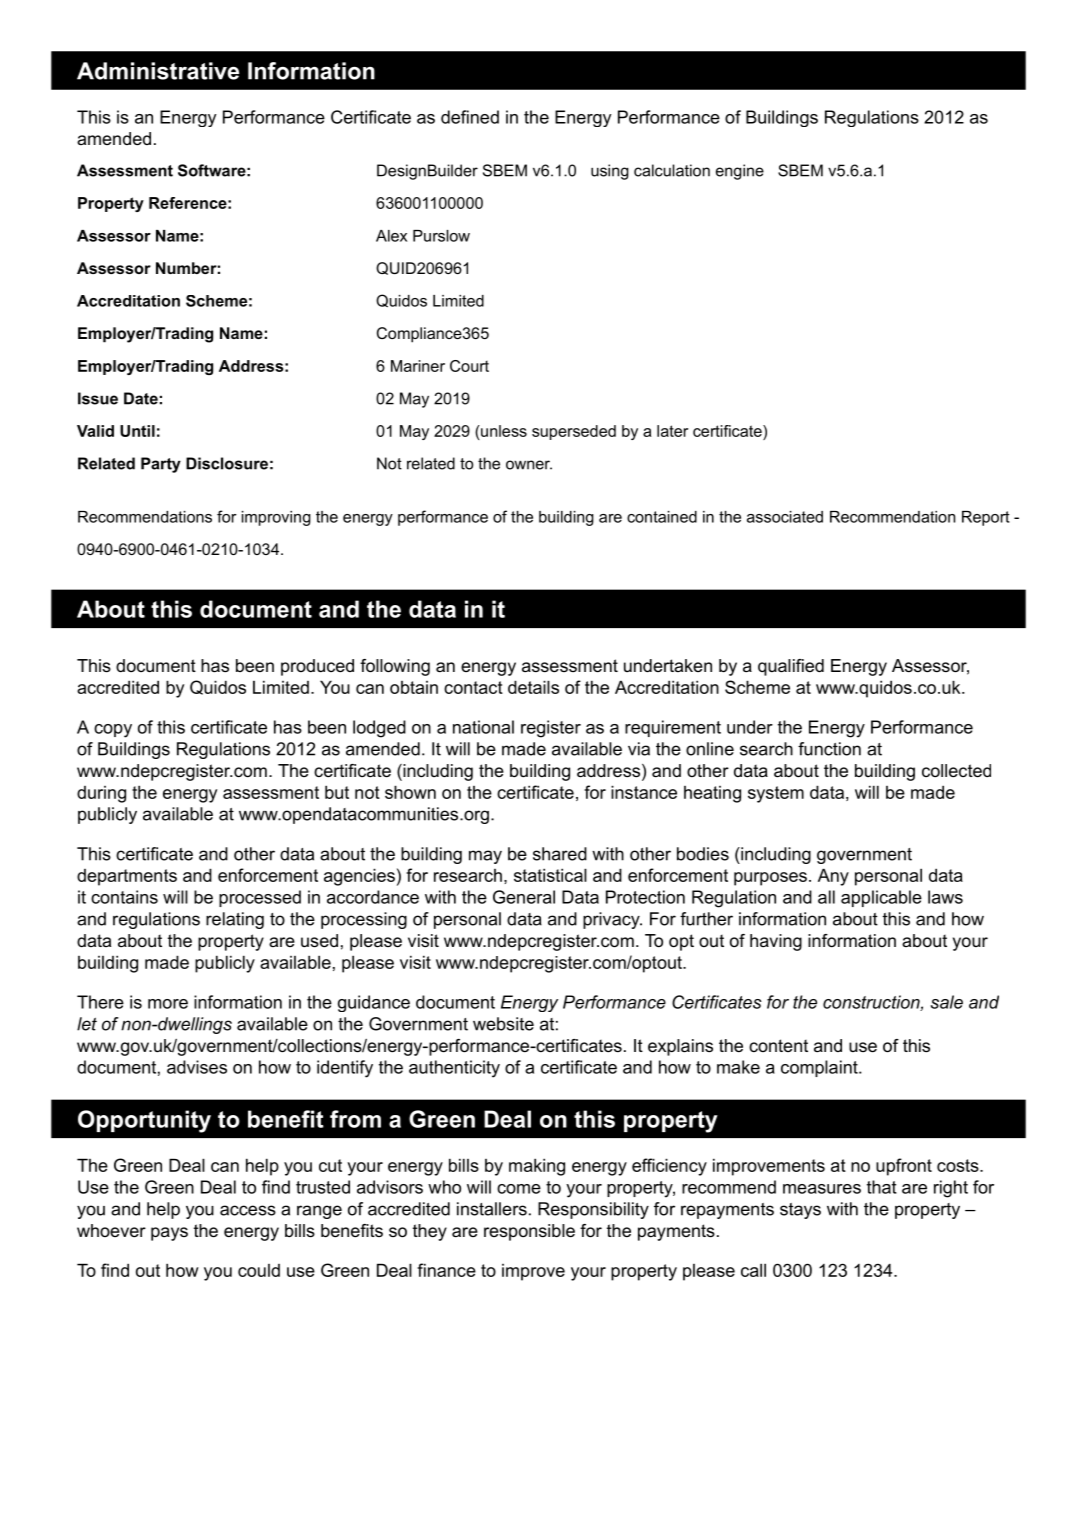 Image resolution: width=1077 pixels, height=1523 pixels. I want to click on that, so click(882, 1187).
